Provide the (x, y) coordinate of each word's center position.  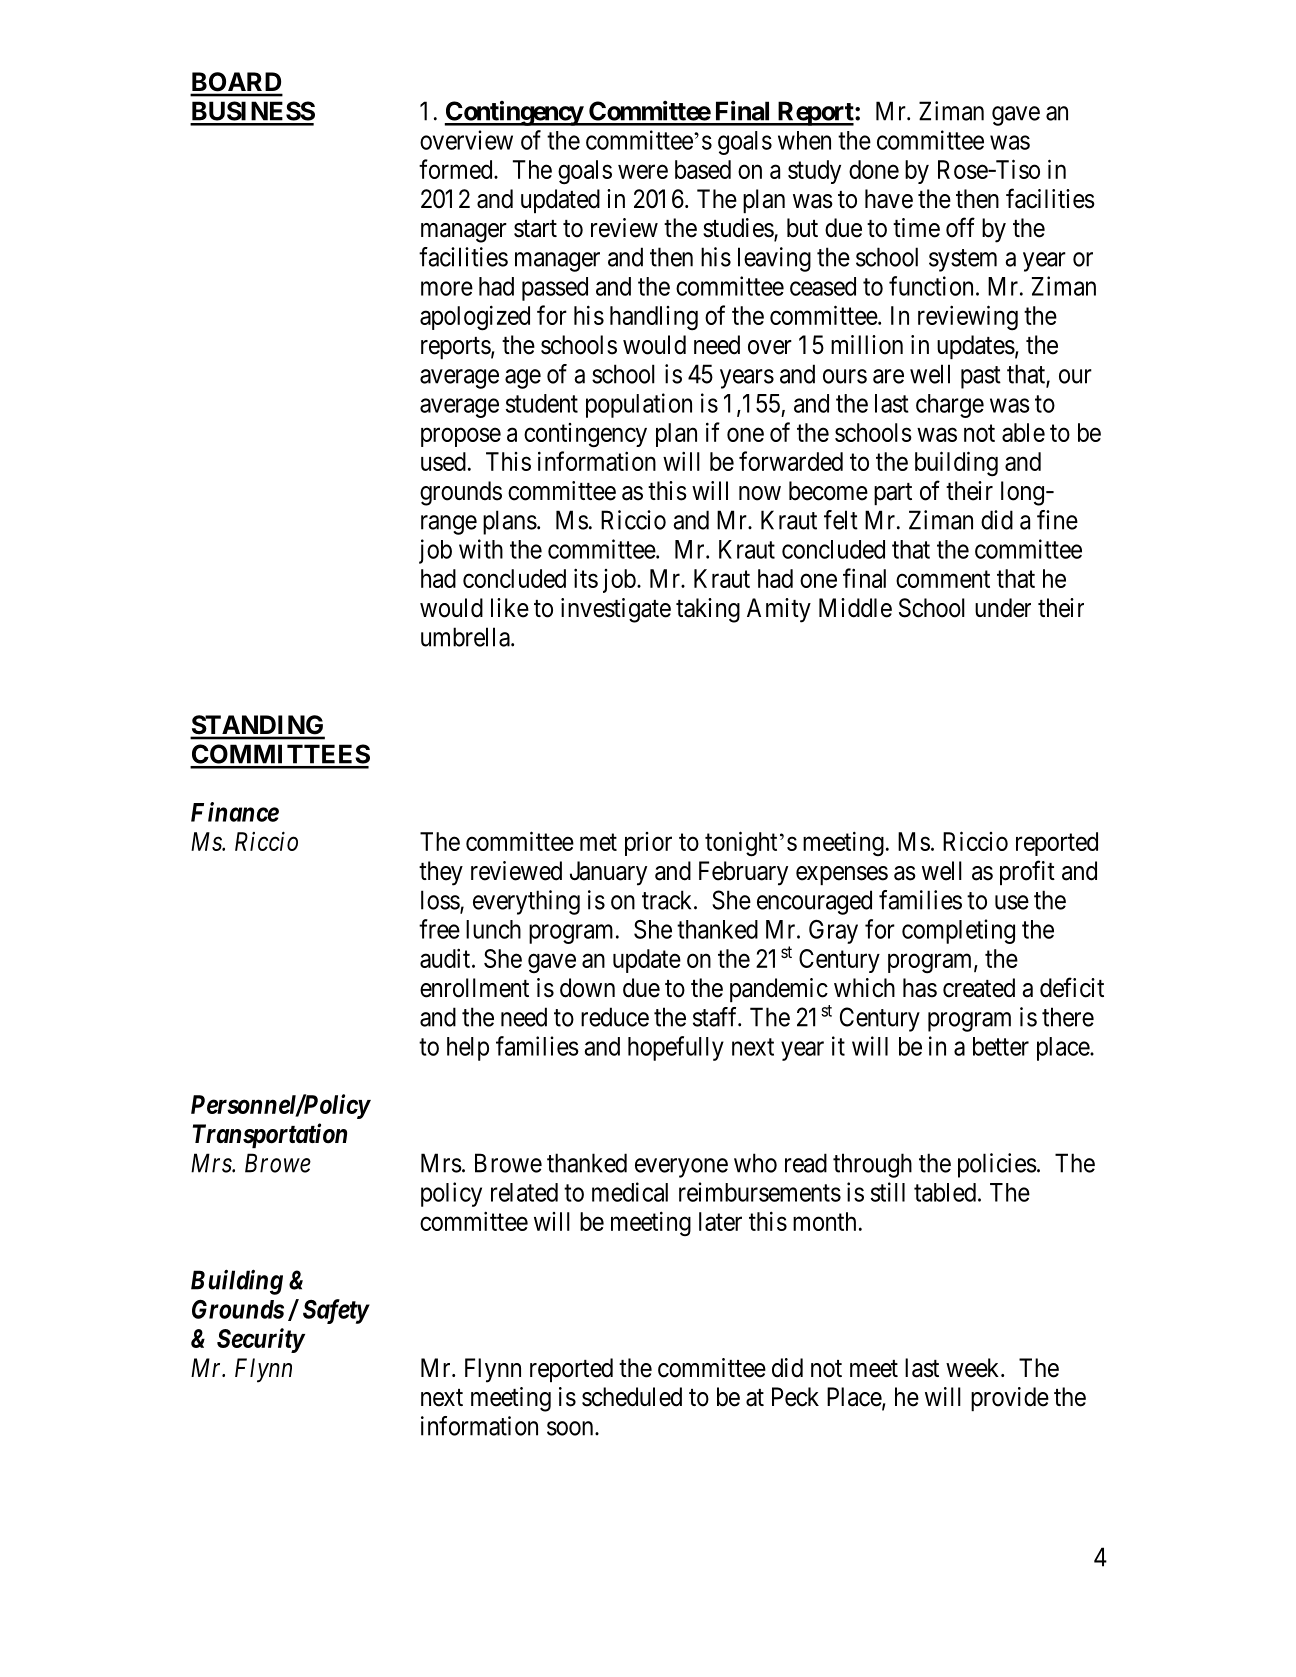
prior (648, 844)
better (1001, 1046)
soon (571, 1428)
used (443, 461)
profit (1027, 872)
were (643, 172)
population (639, 405)
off (960, 227)
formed (457, 169)
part (893, 494)
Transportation (270, 1135)
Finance (235, 812)
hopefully (676, 1048)
